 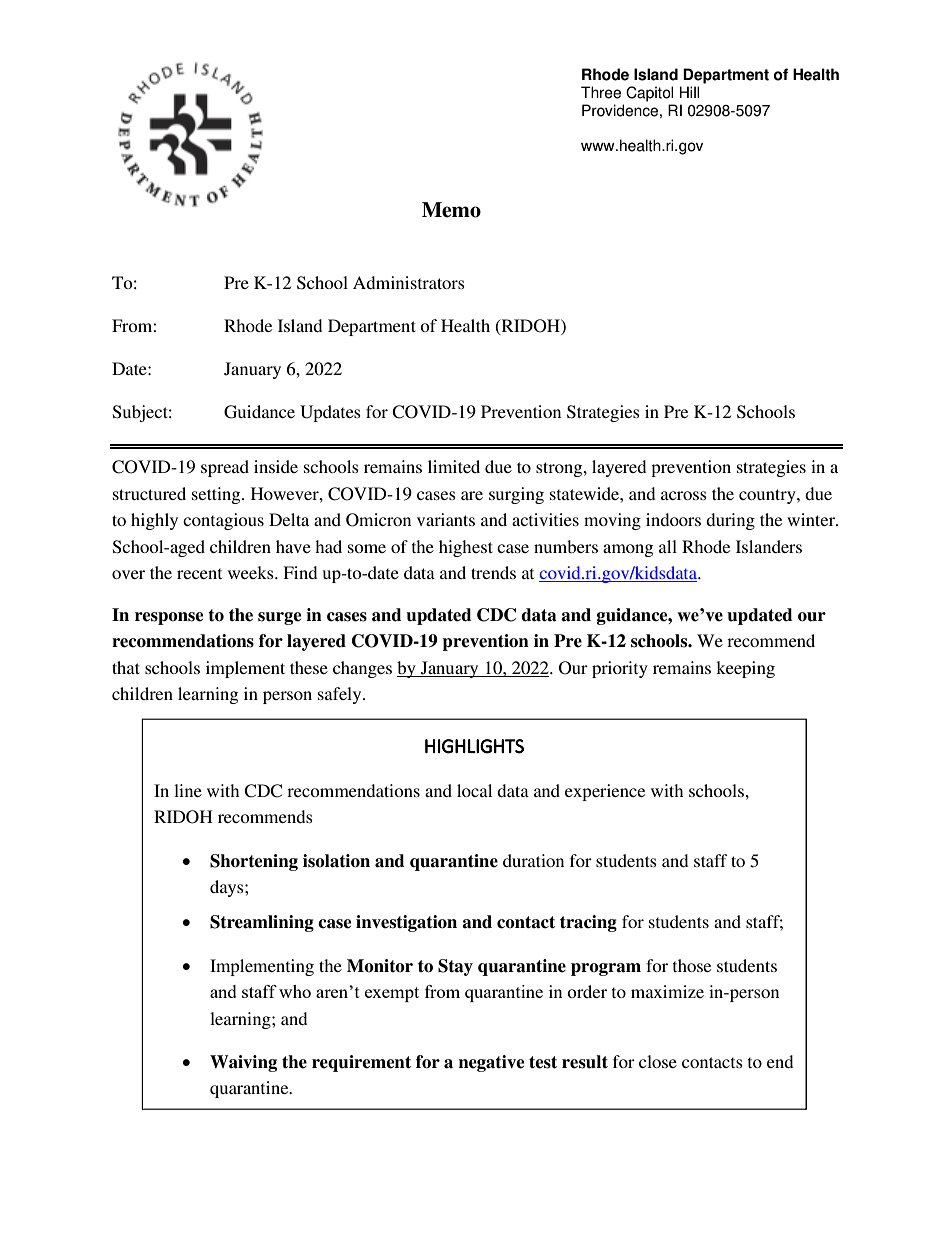 What do you see at coordinates (225, 468) in the screenshot?
I see `spread` at bounding box center [225, 468].
